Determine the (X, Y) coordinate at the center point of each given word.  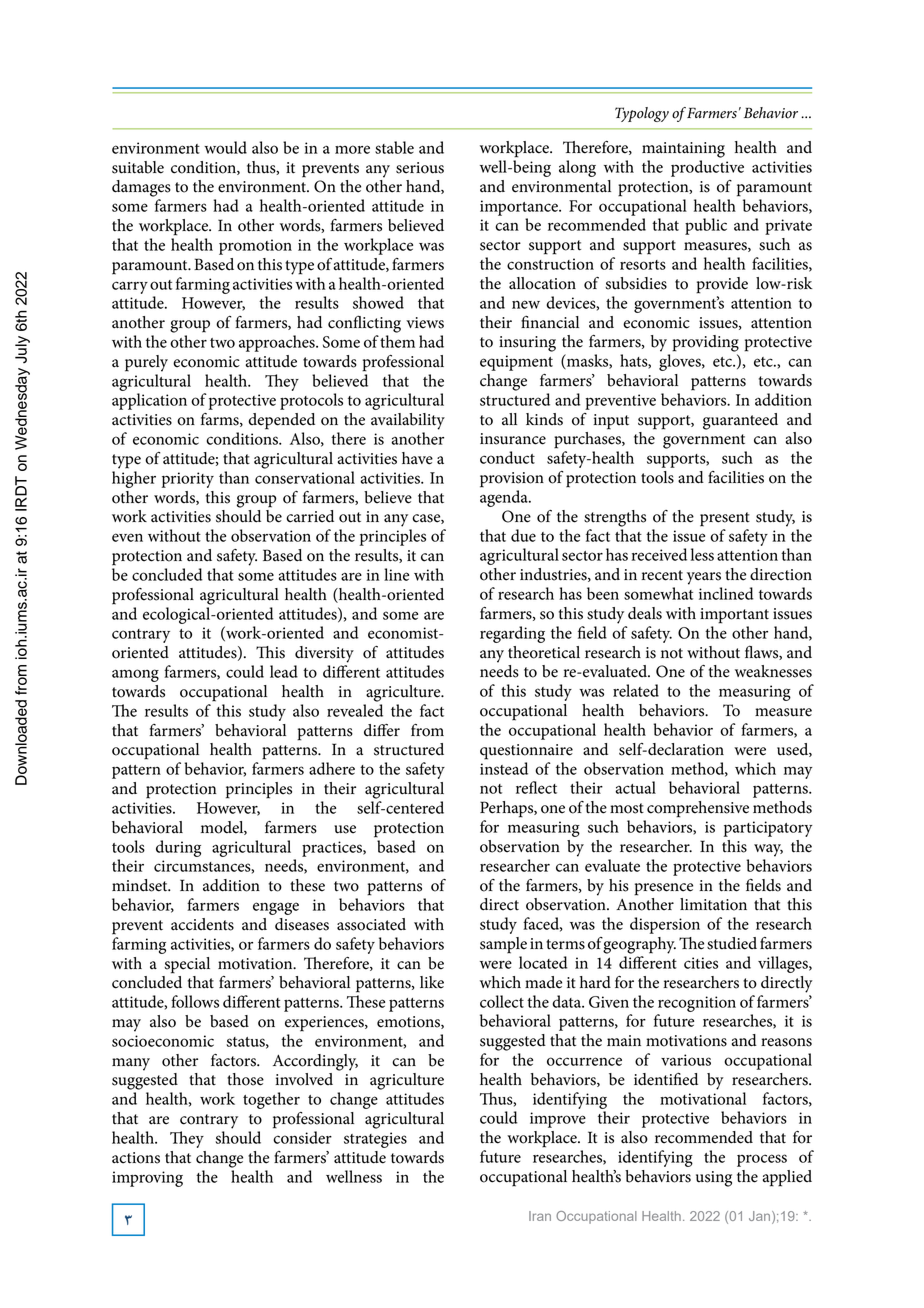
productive (707, 168)
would (225, 147)
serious (420, 168)
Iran (540, 1216)
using (714, 1179)
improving (147, 1179)
